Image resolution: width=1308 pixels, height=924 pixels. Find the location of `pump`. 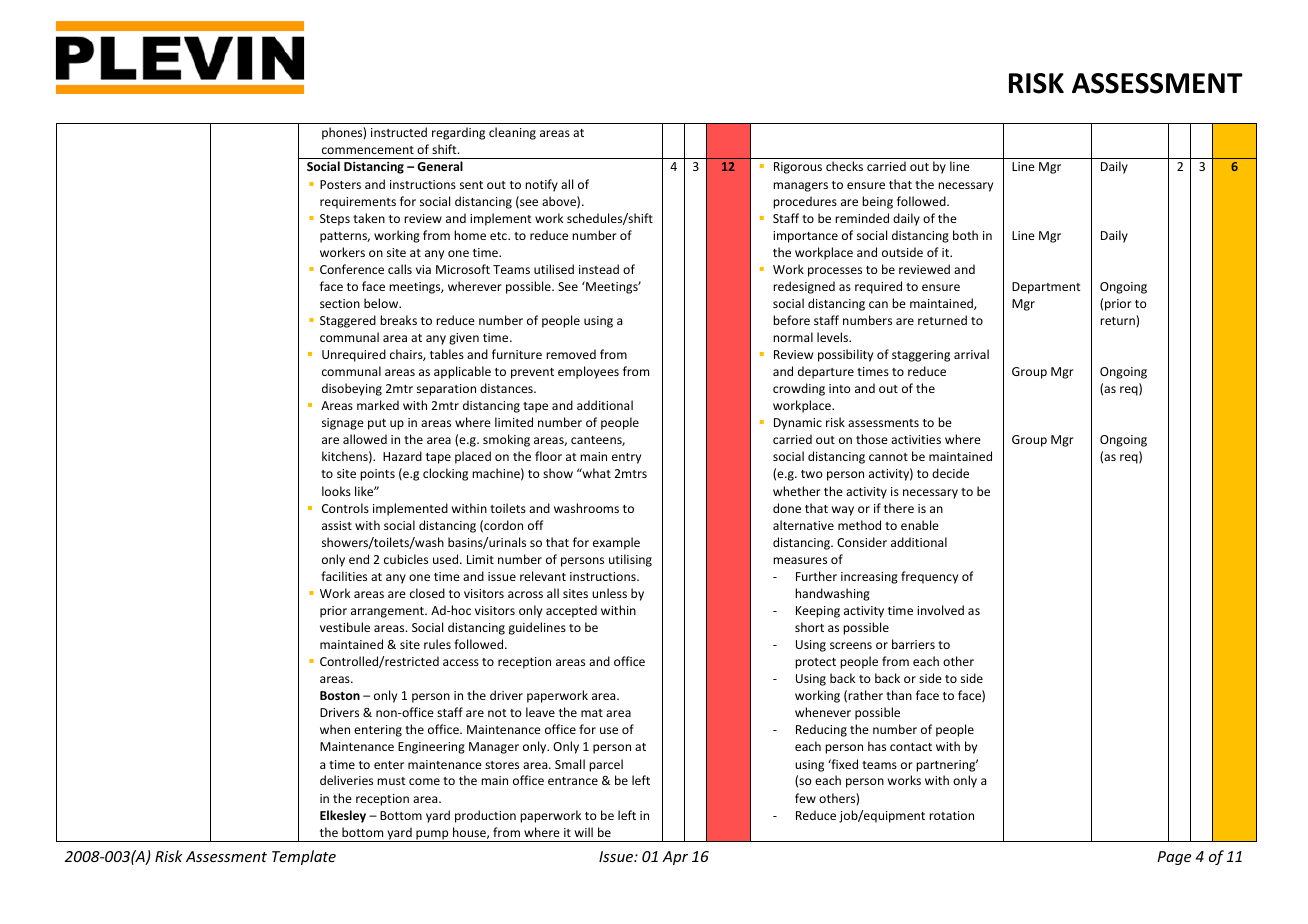

pump is located at coordinates (432, 836).
